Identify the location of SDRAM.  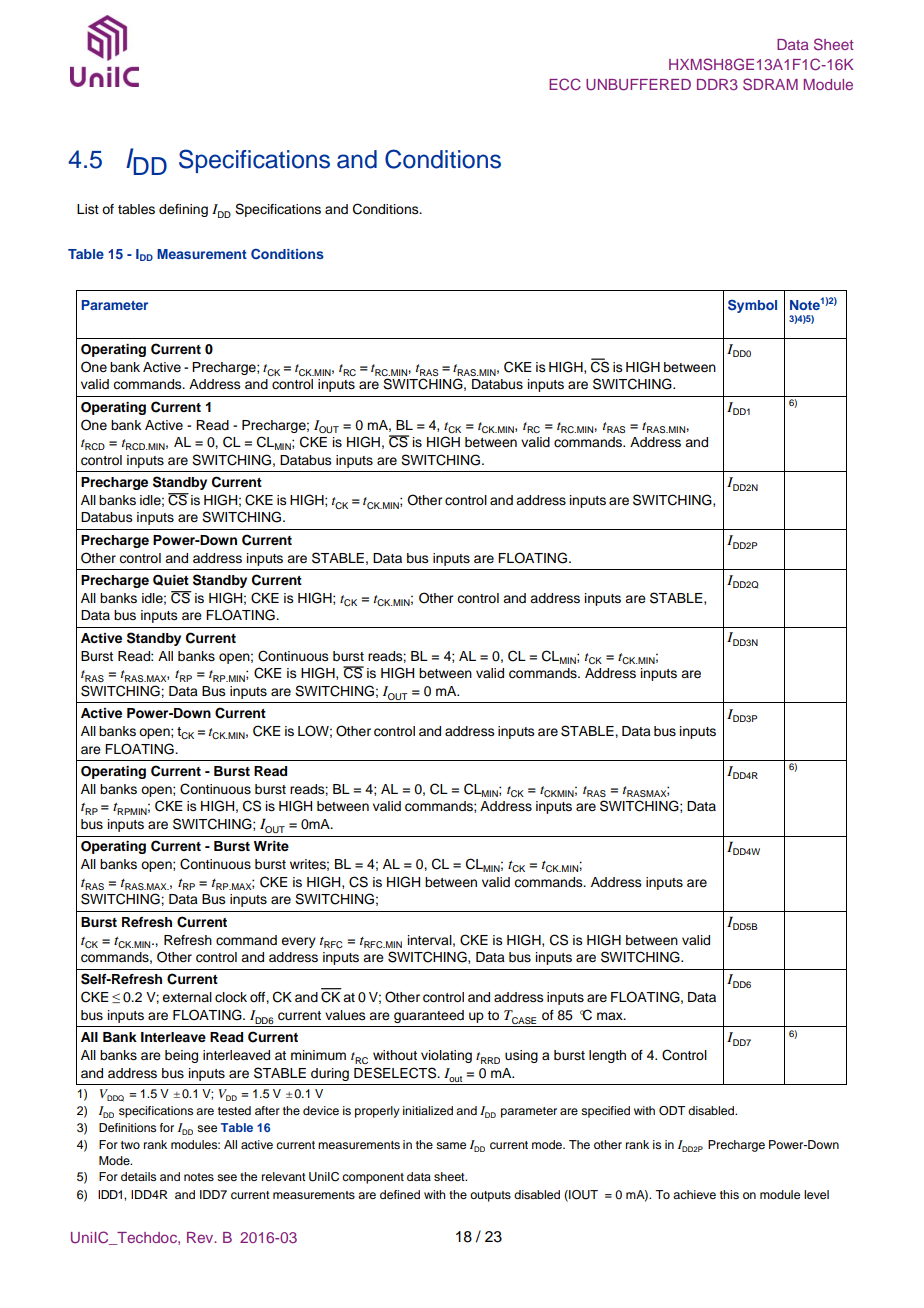
(770, 84).
